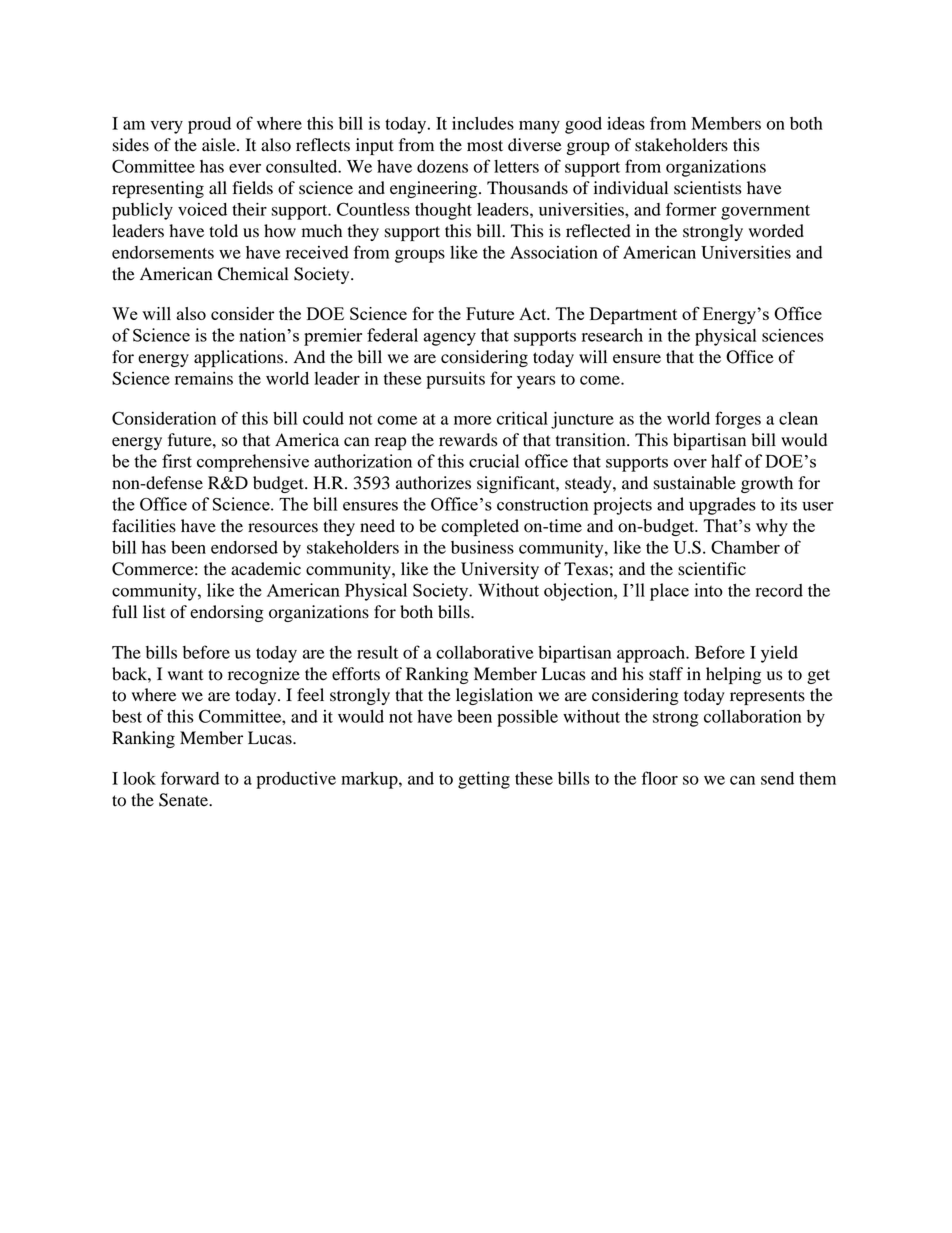  What do you see at coordinates (190, 778) in the screenshot?
I see `forward` at bounding box center [190, 778].
